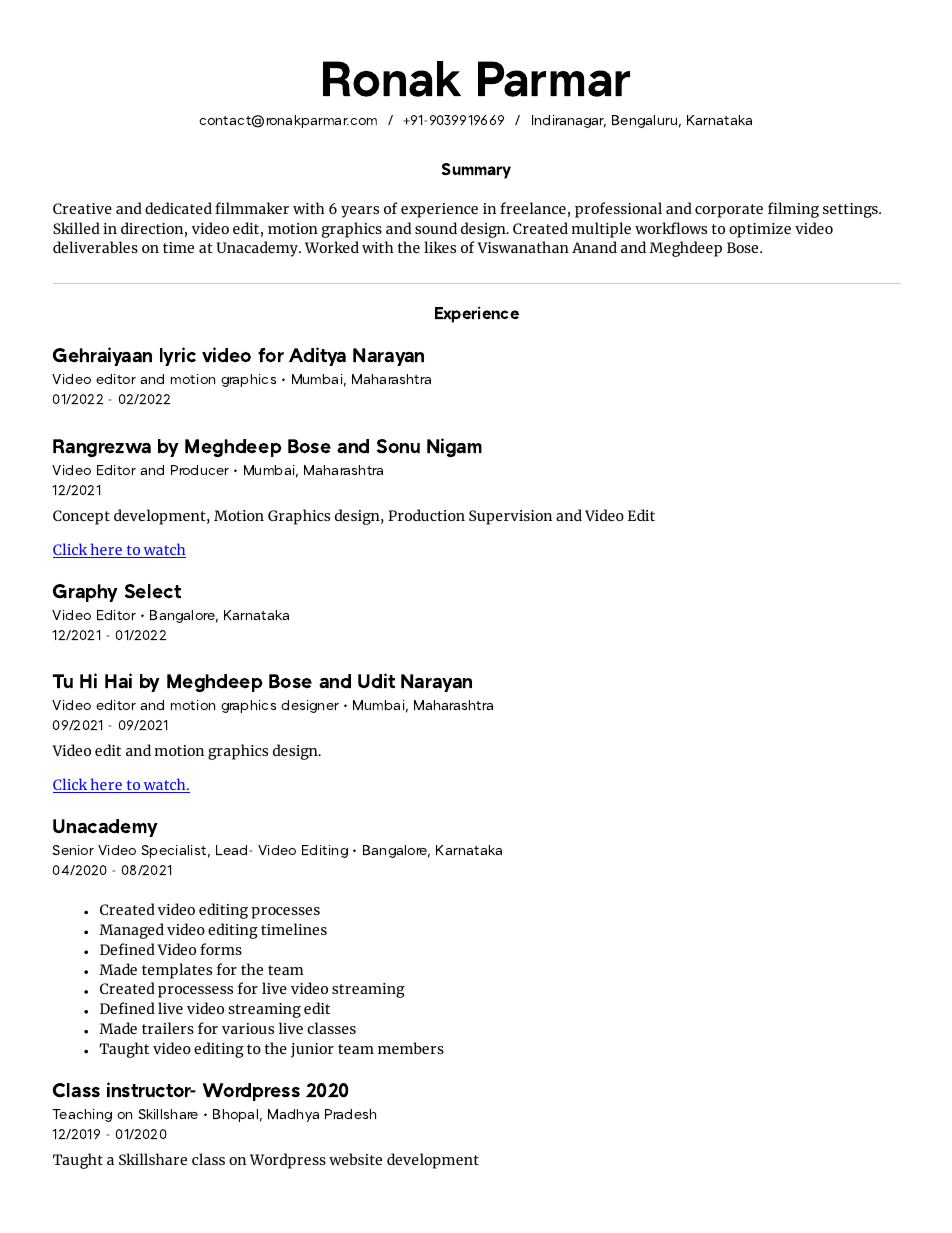  I want to click on corporate, so click(729, 211).
